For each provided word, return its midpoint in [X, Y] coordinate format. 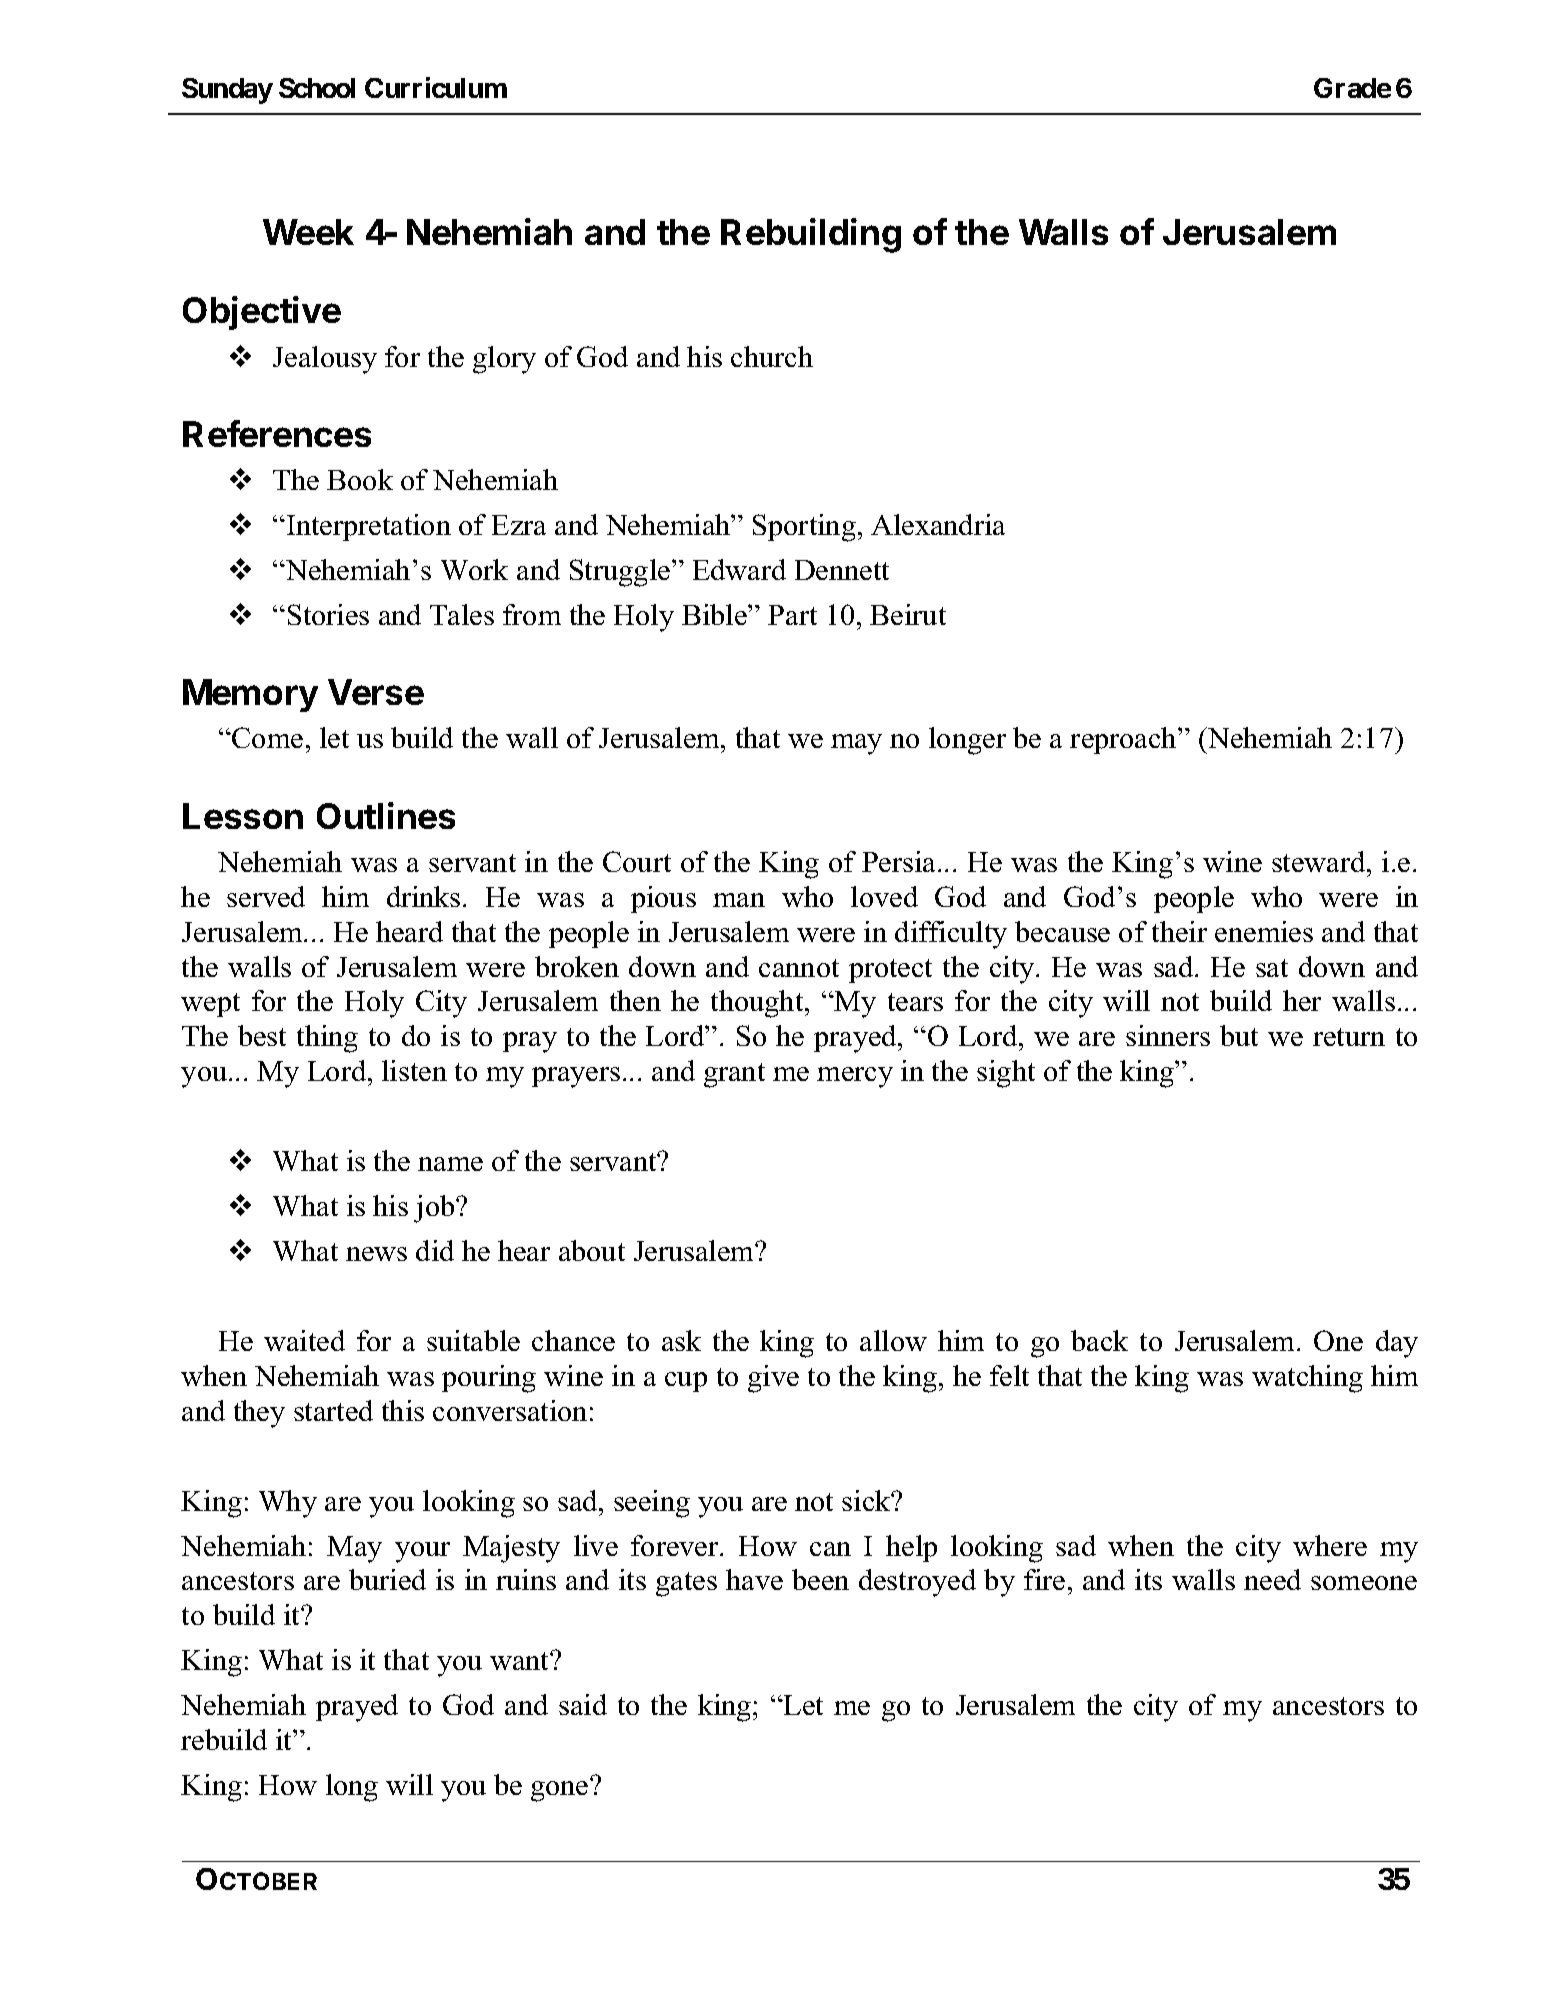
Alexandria [938, 524]
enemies [1264, 931]
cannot [799, 968]
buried [387, 1579]
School [317, 88]
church [772, 356]
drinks [423, 896]
